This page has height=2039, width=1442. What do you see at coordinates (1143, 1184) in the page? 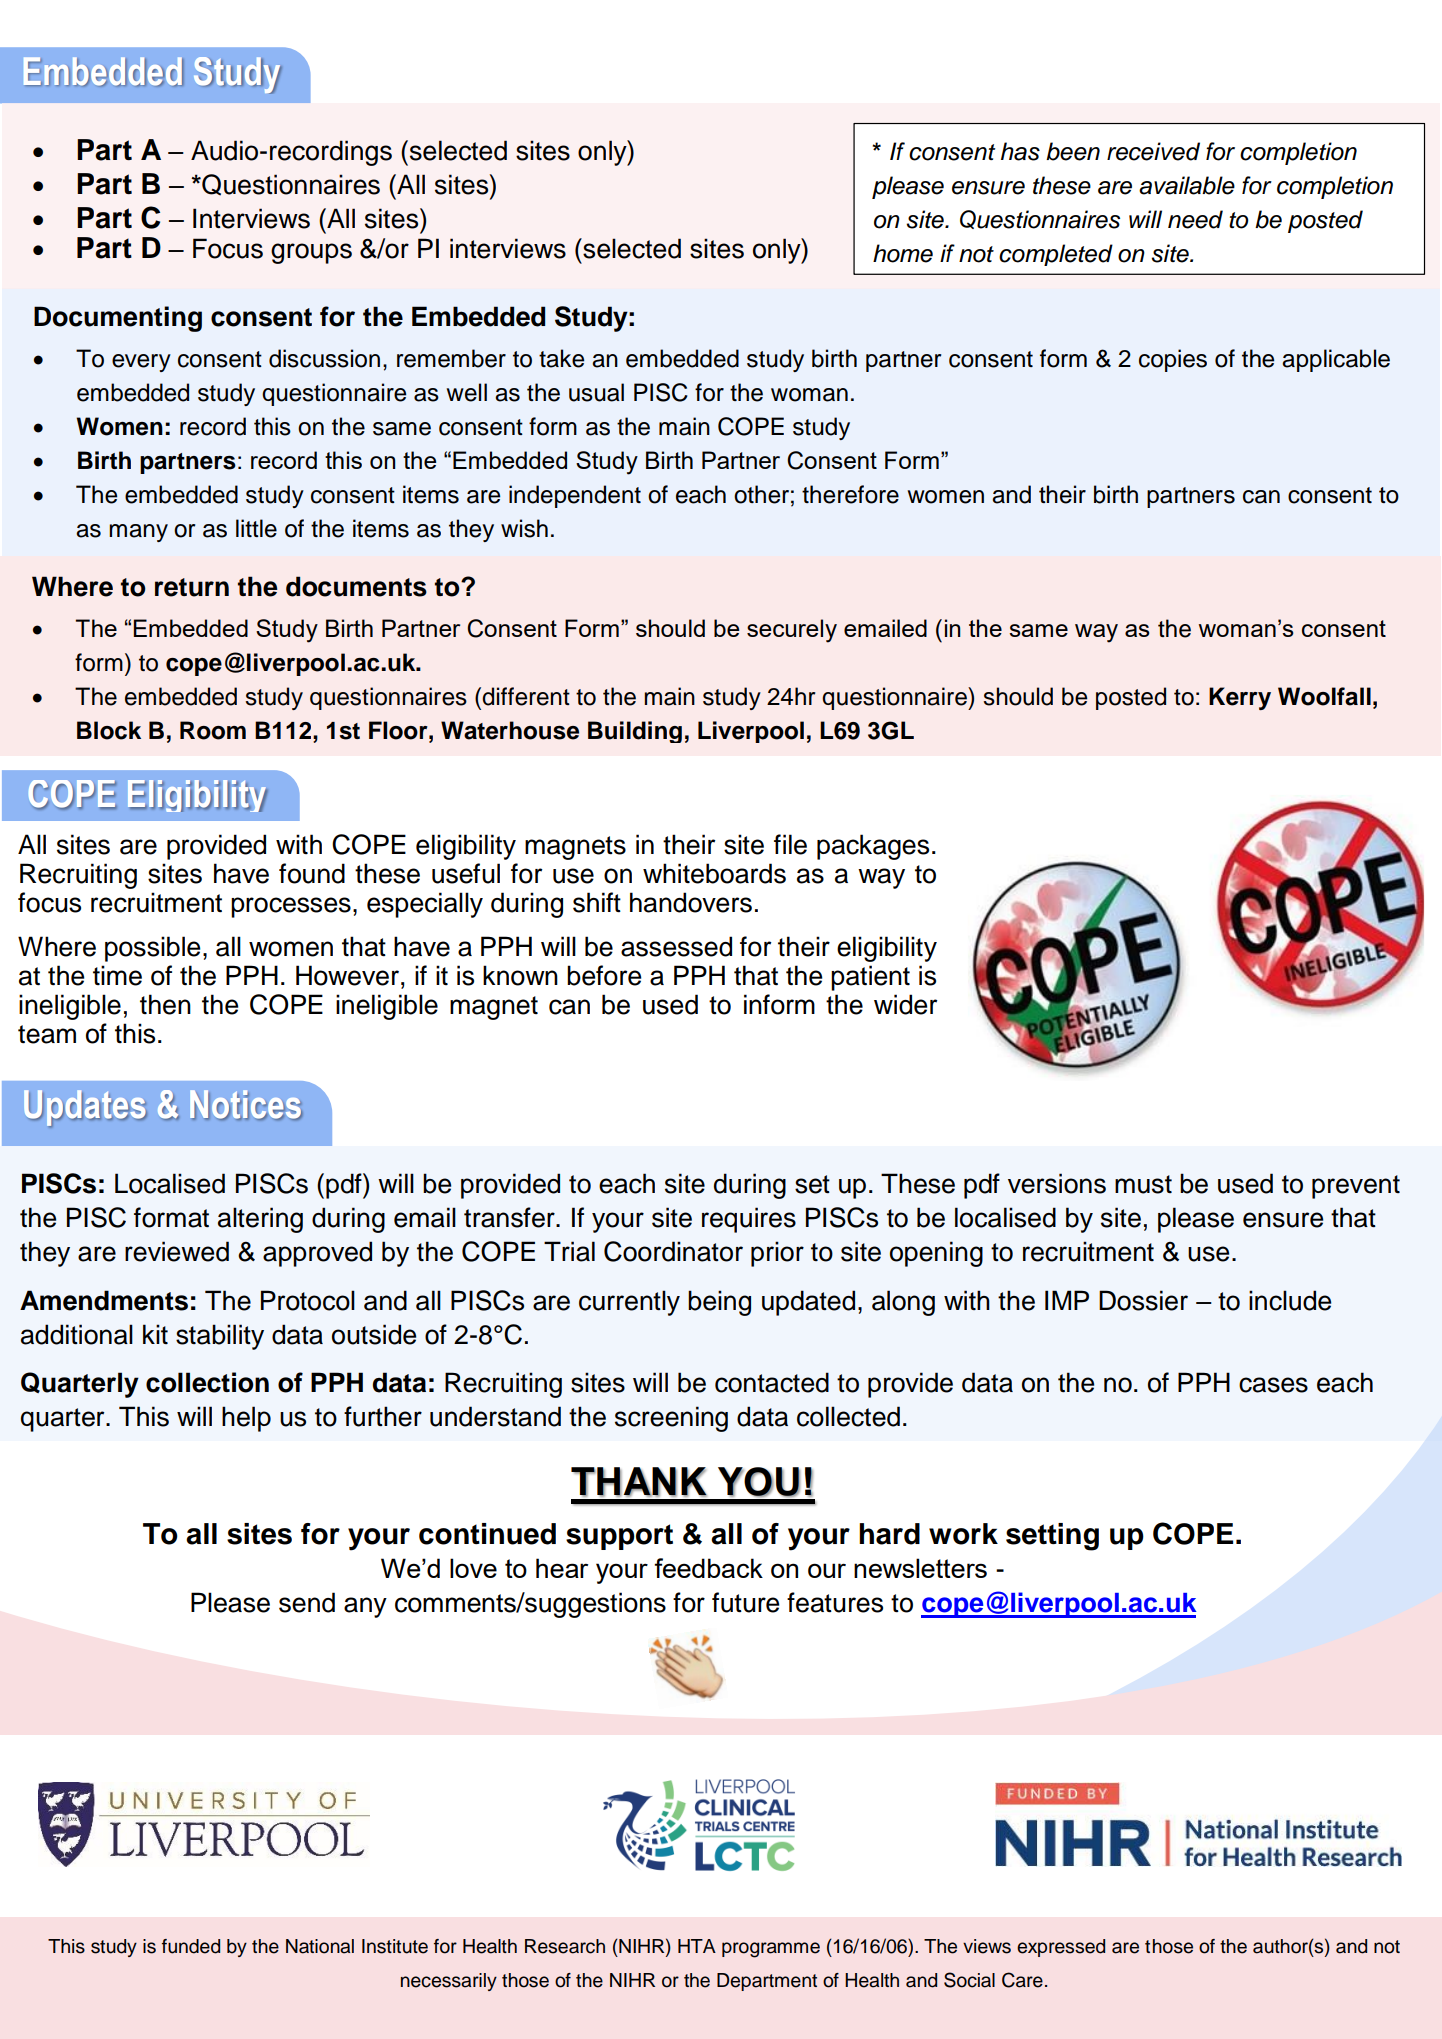
I see `must` at bounding box center [1143, 1184].
